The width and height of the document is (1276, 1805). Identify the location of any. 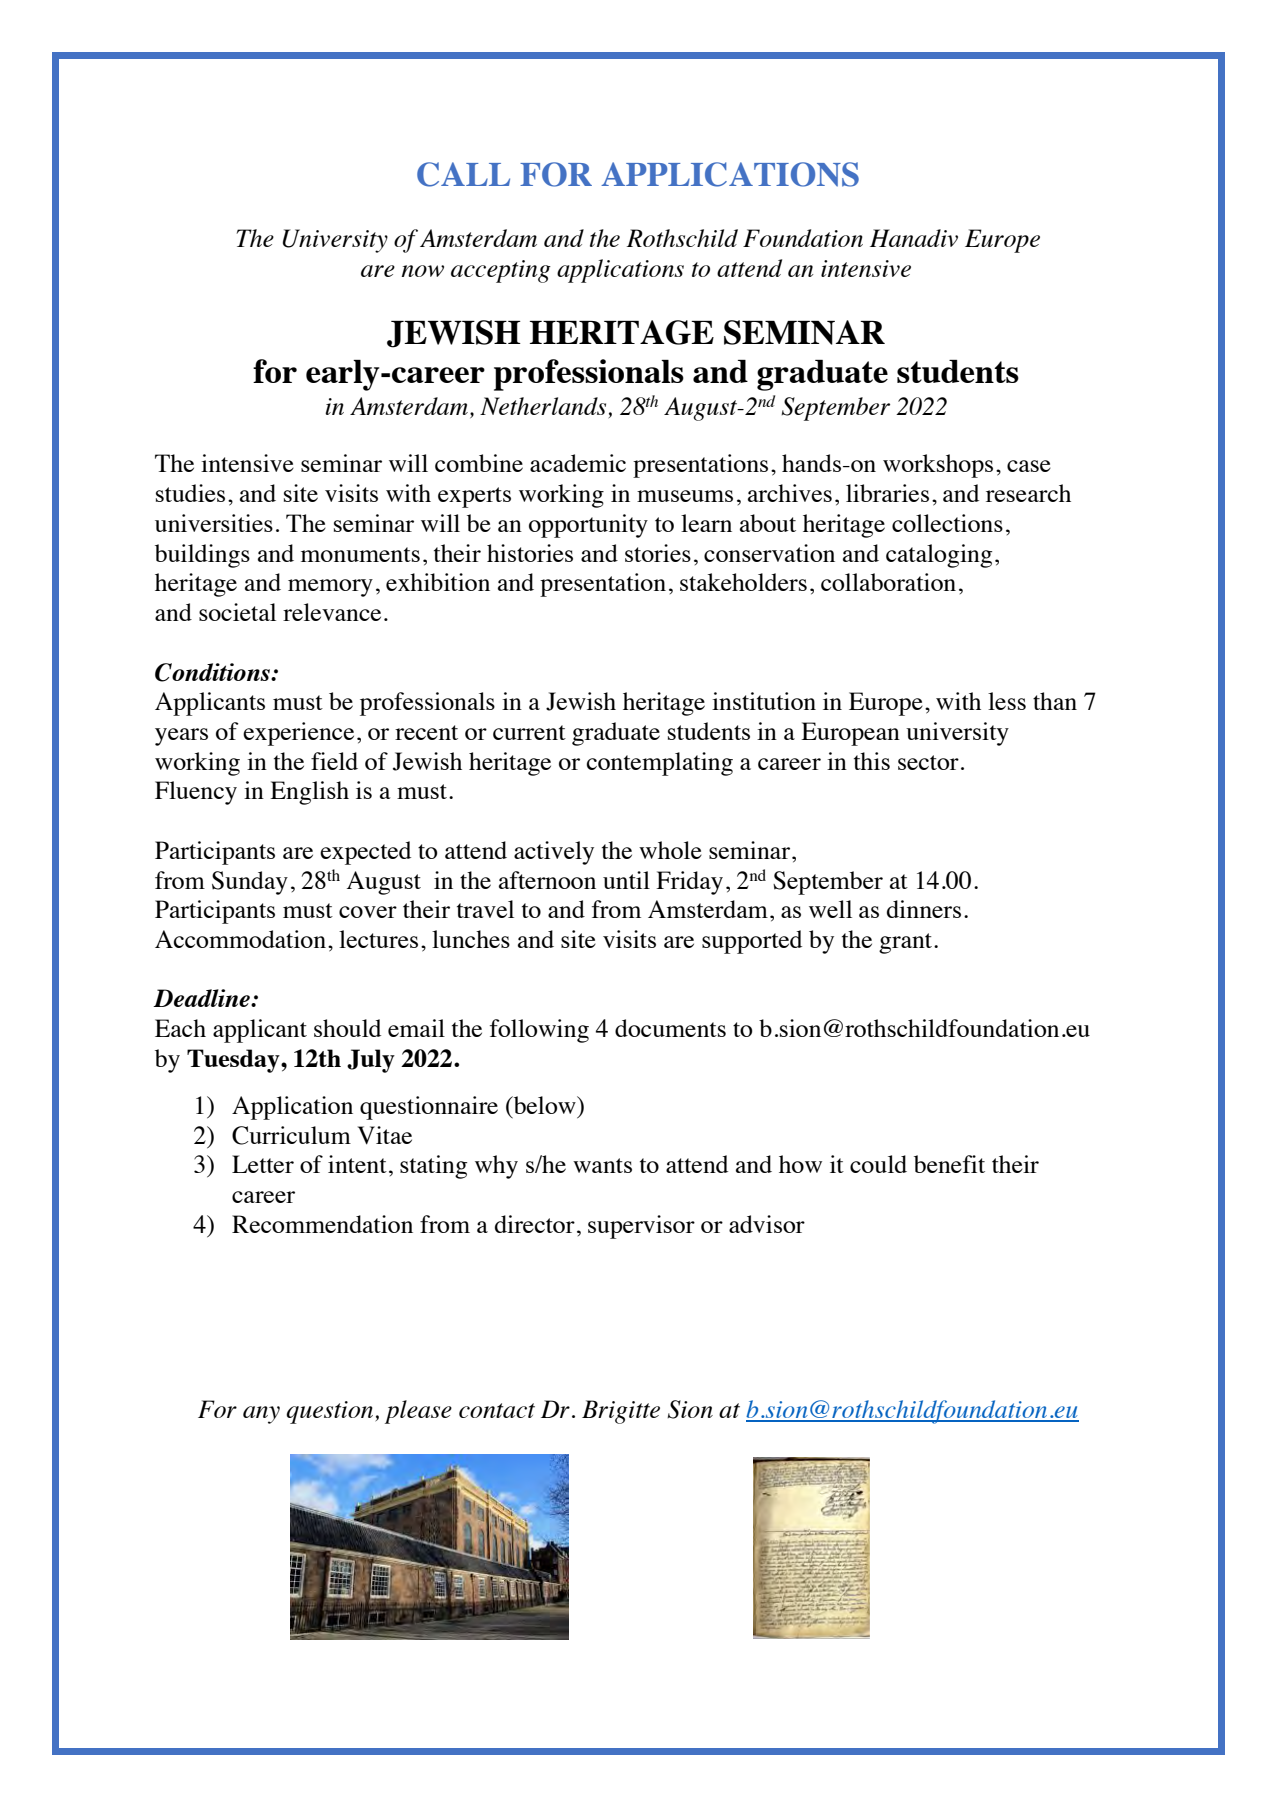
(261, 1415).
